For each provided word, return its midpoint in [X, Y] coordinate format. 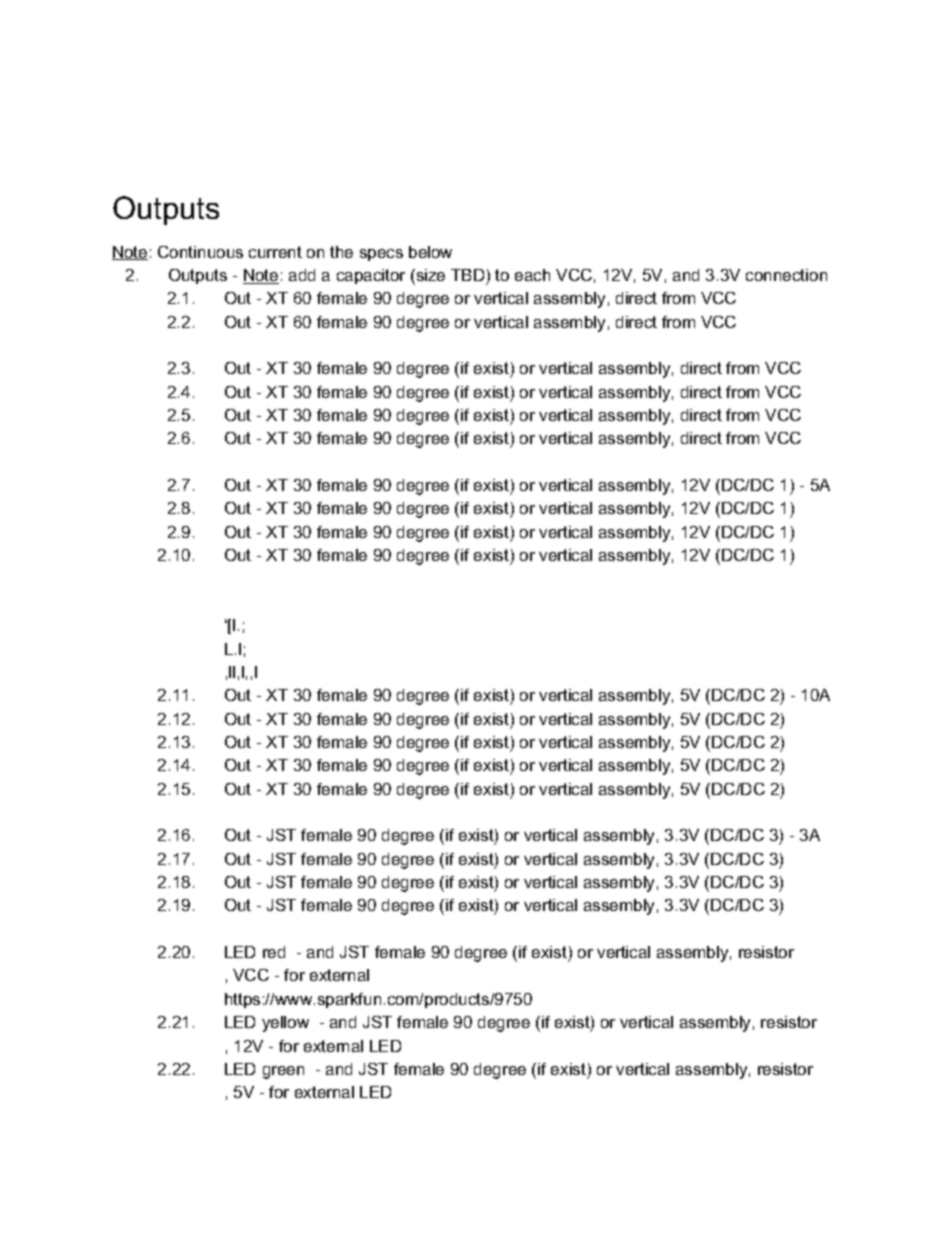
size [429, 275]
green [283, 1072]
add [302, 275]
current [275, 252]
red [274, 952]
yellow [285, 1024]
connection [786, 275]
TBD [467, 275]
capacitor [371, 276]
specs [381, 255]
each [532, 275]
